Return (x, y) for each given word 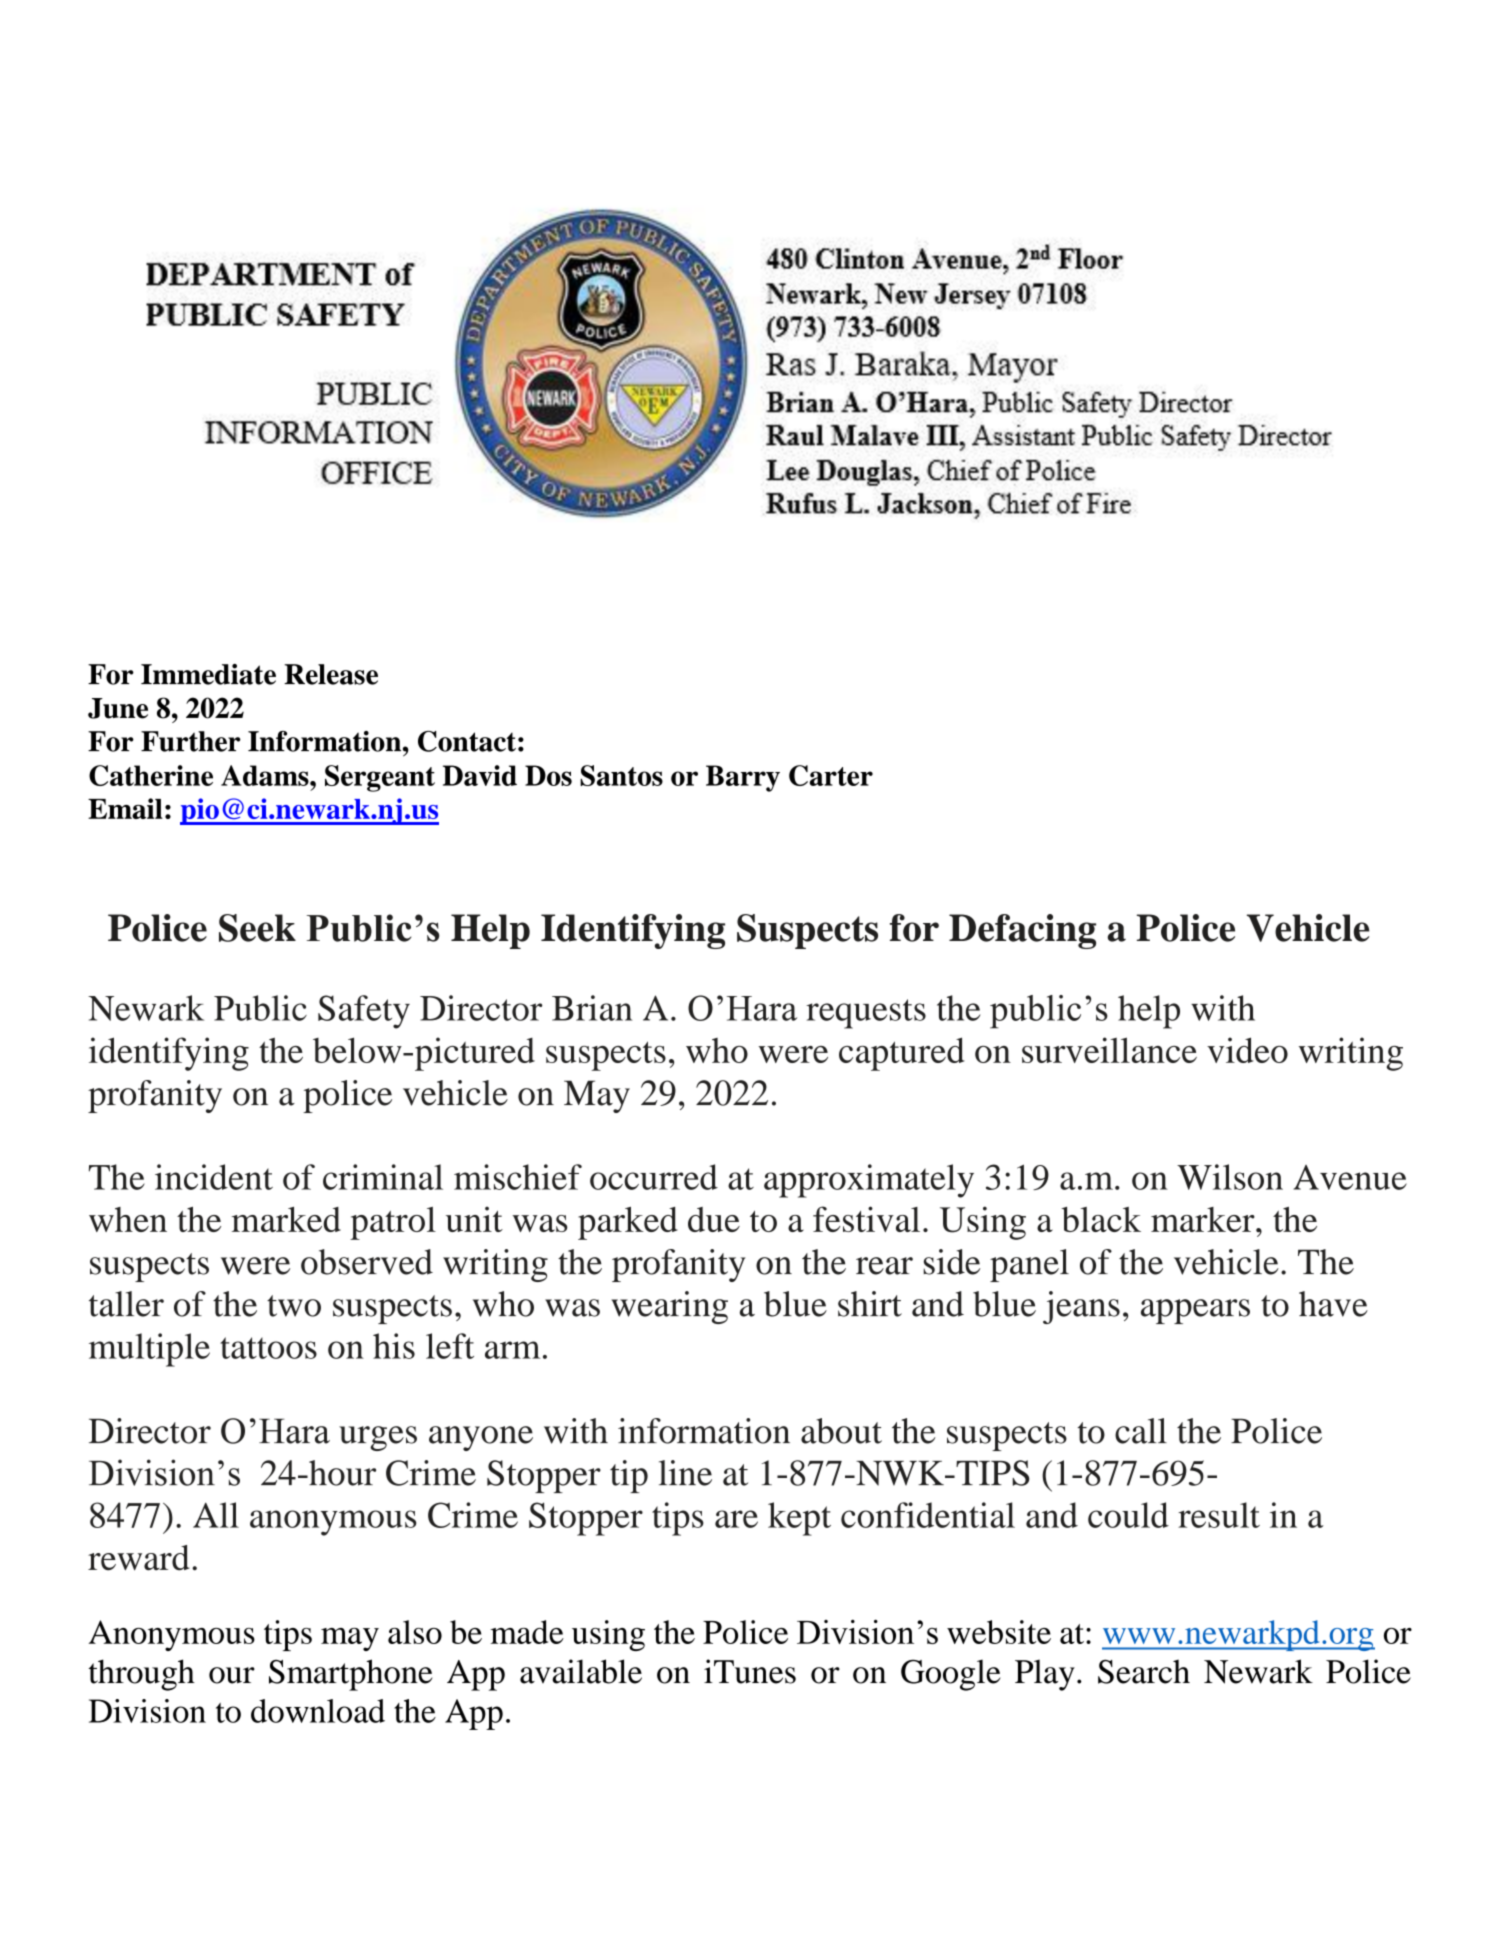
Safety (364, 1012)
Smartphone (351, 1675)
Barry (743, 778)
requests (866, 1014)
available (581, 1671)
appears (1195, 1311)
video (1247, 1050)
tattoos (268, 1348)
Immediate (208, 674)
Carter (831, 775)
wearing (669, 1307)
